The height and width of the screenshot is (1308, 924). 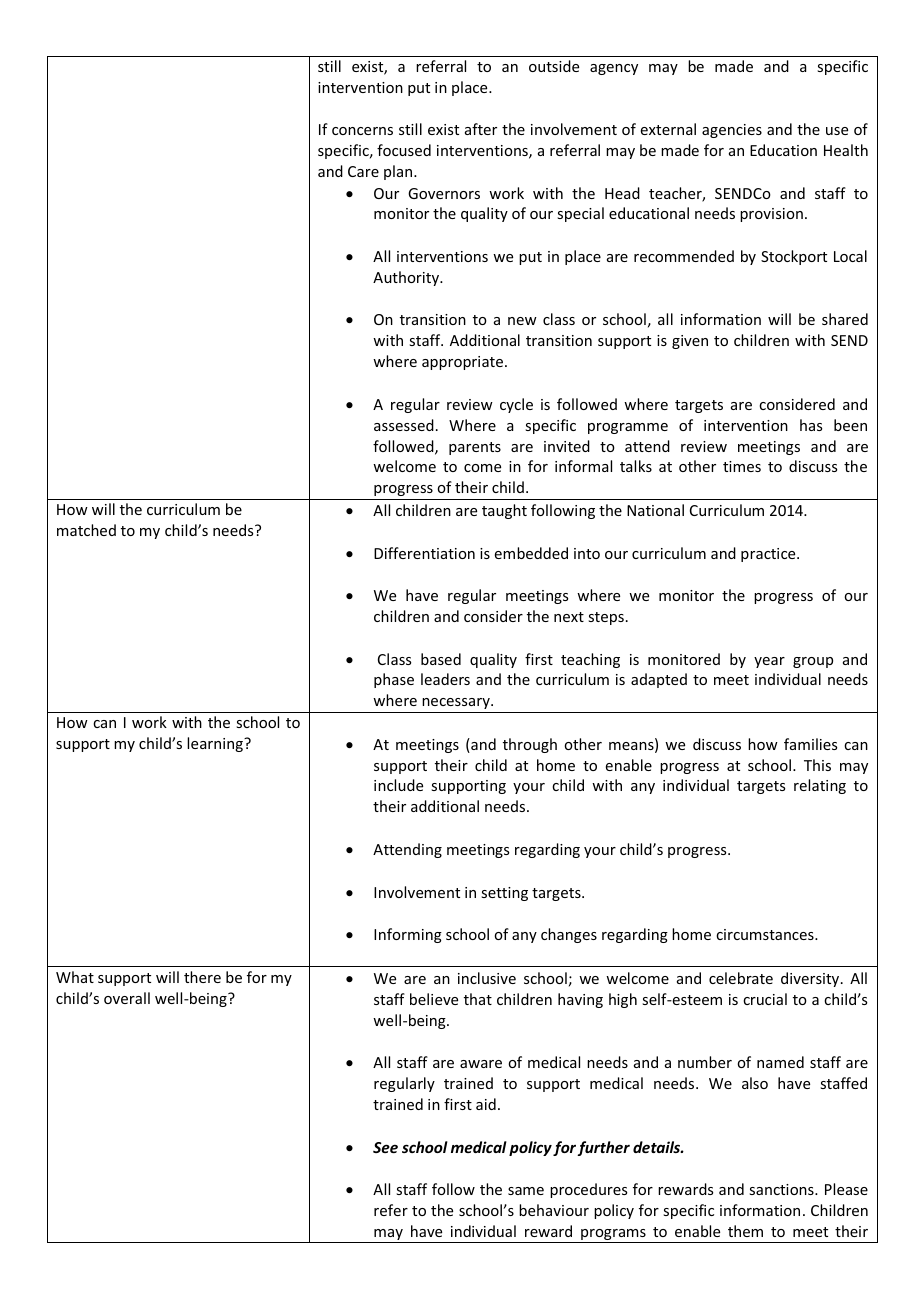 I want to click on same, so click(x=526, y=1191).
